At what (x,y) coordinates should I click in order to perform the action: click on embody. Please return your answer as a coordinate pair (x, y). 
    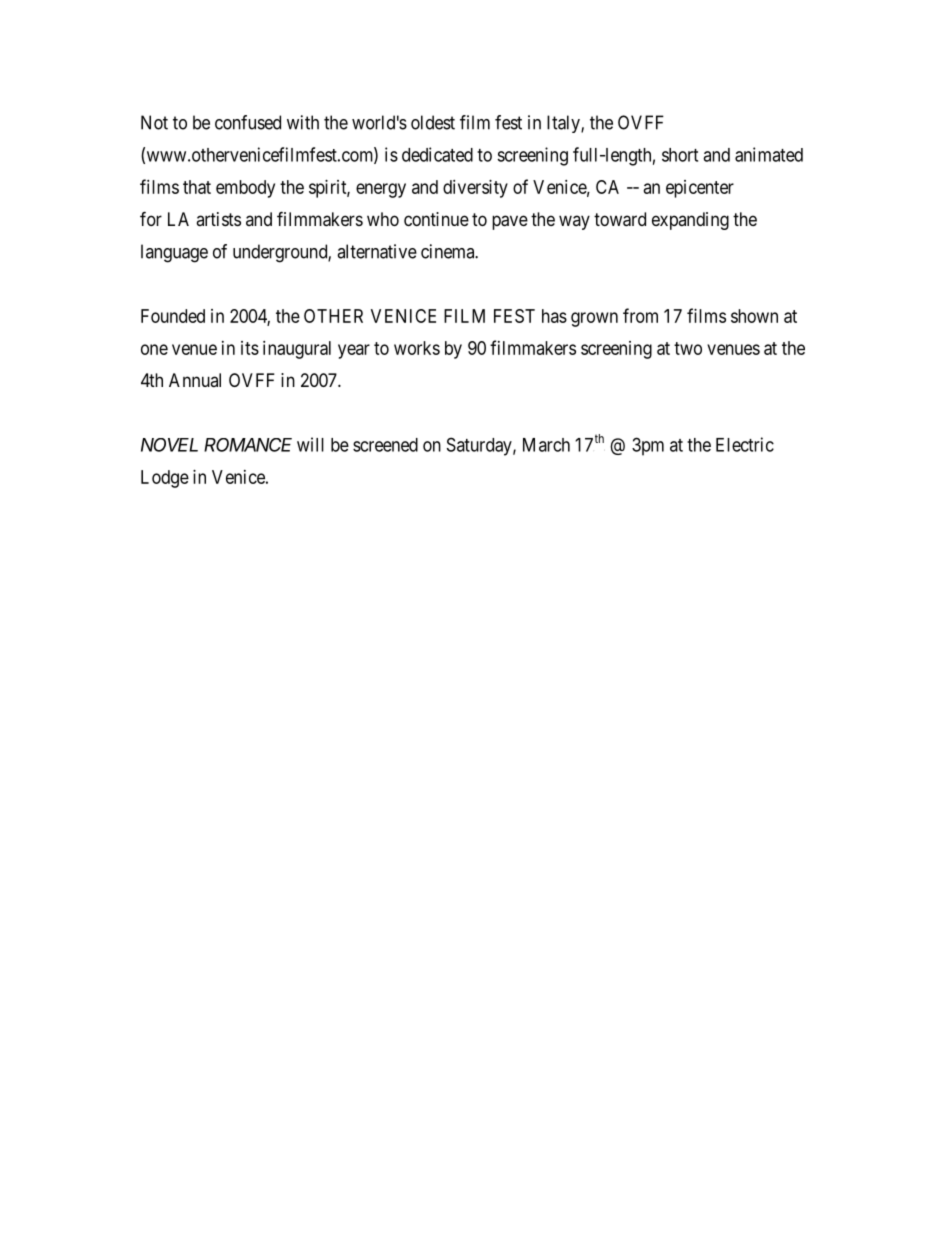
    Looking at the image, I should click on (245, 189).
